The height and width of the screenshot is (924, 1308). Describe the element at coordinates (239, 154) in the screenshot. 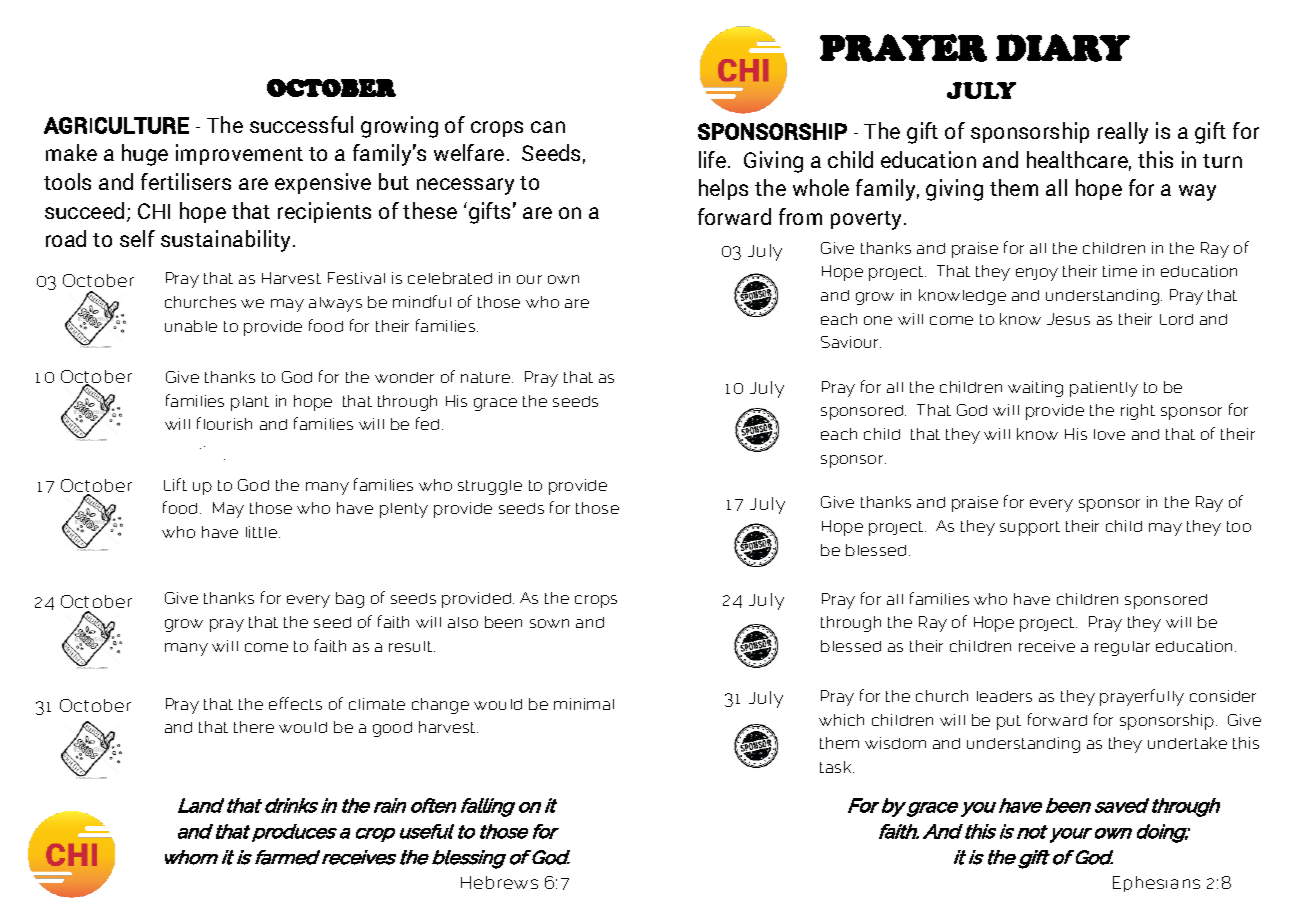

I see `improvement` at that location.
